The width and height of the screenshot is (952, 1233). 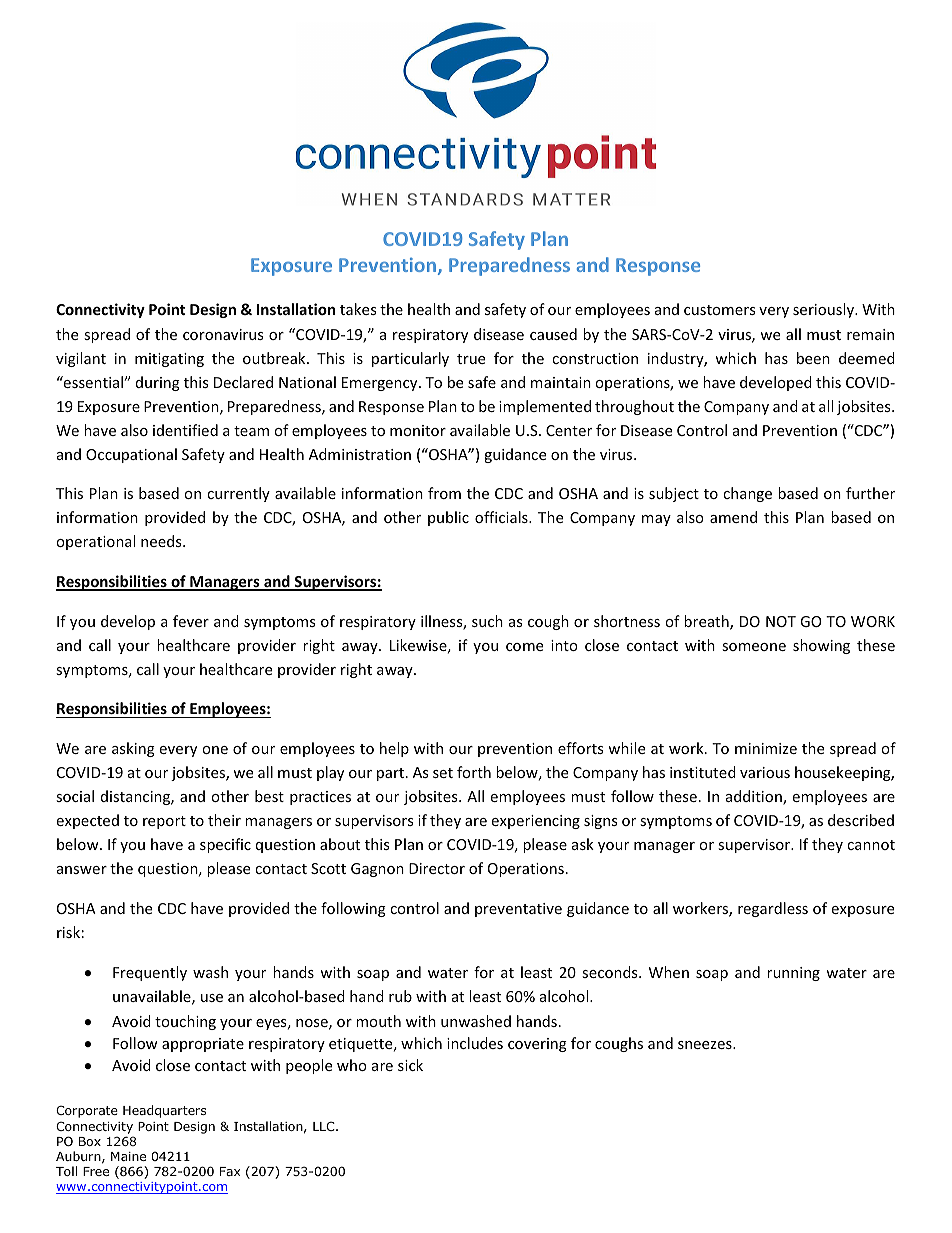 What do you see at coordinates (487, 621) in the screenshot?
I see `such` at bounding box center [487, 621].
